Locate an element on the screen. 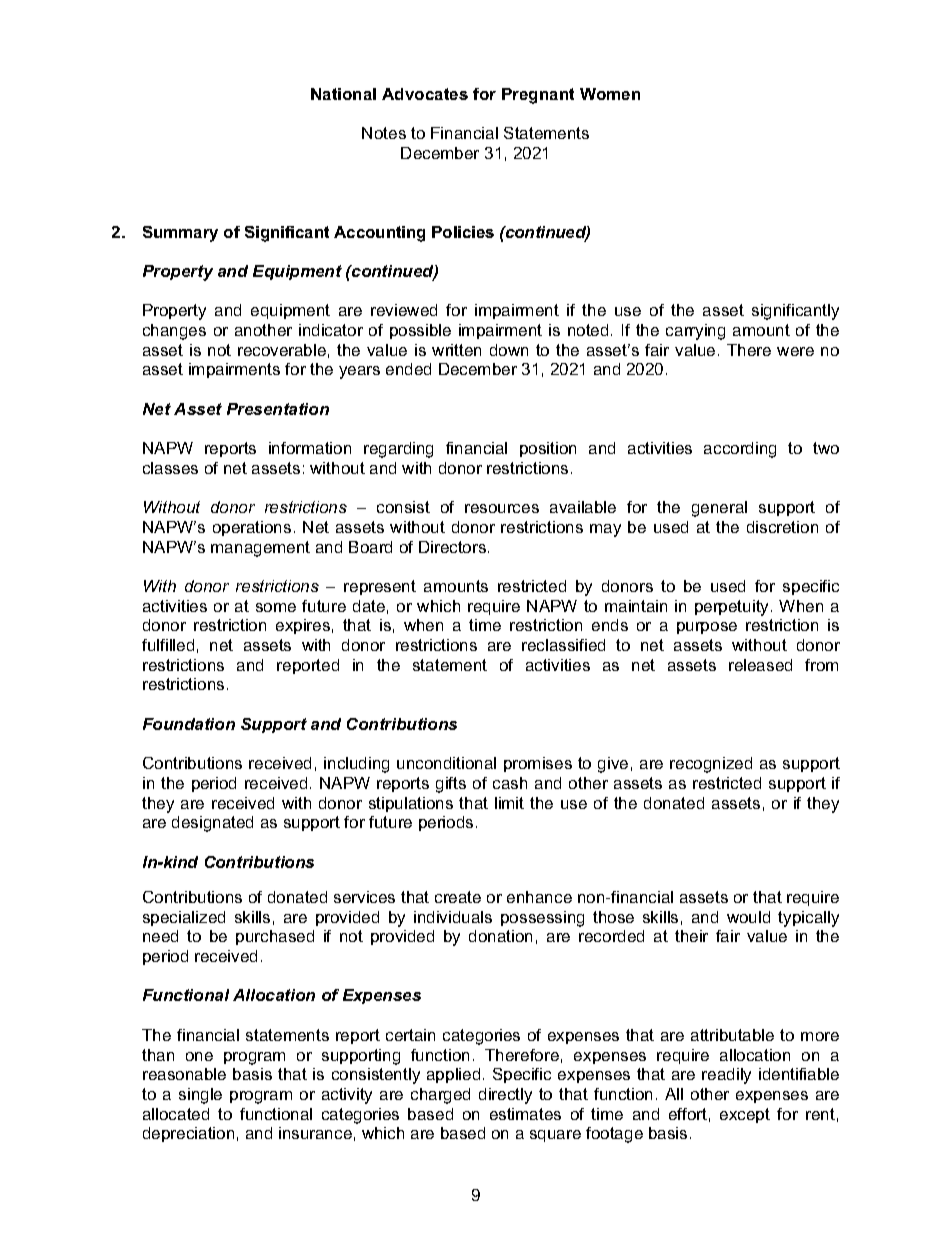  reclassified is located at coordinates (563, 645).
